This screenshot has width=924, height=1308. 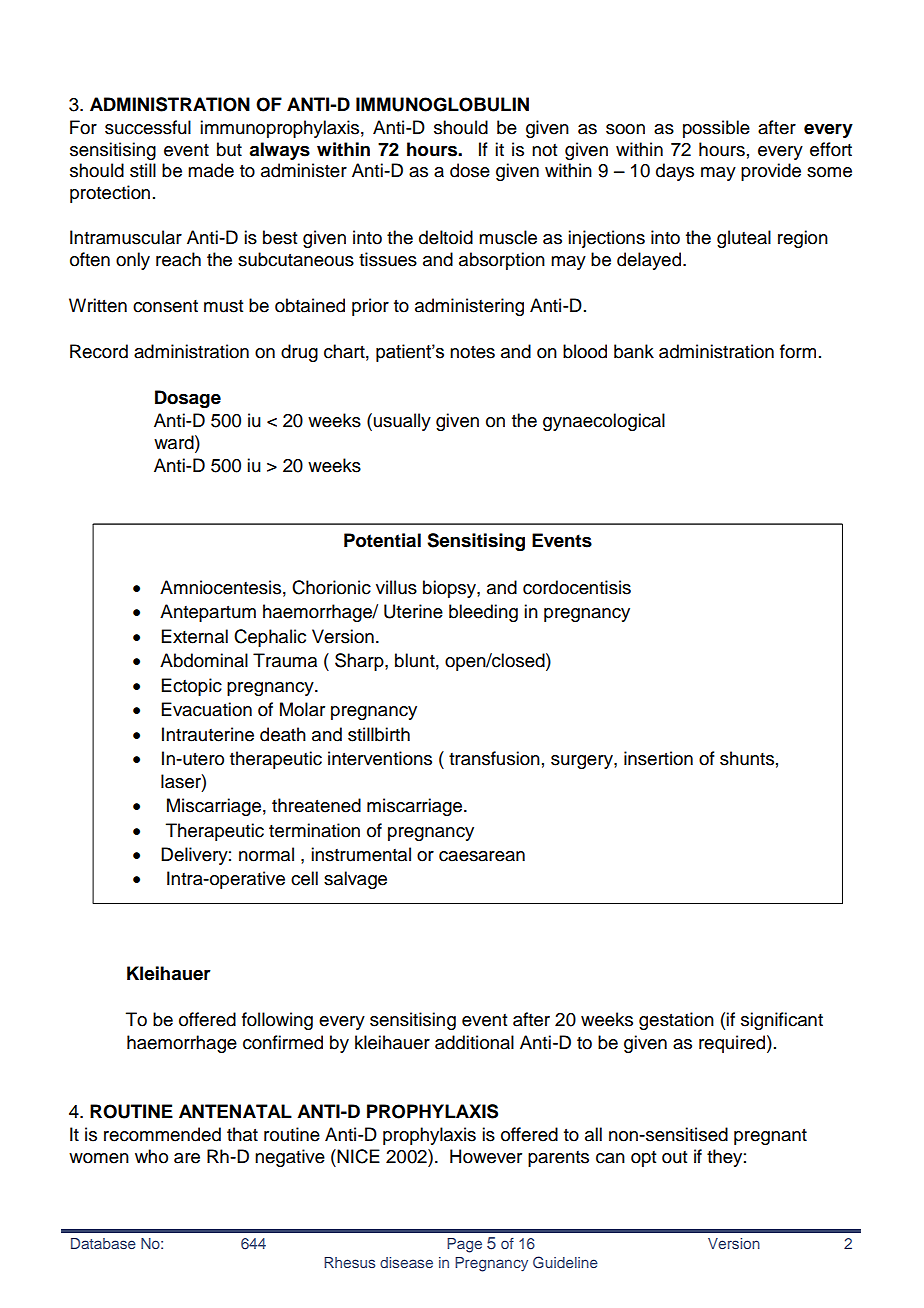 What do you see at coordinates (770, 1137) in the screenshot?
I see `pregnant` at bounding box center [770, 1137].
